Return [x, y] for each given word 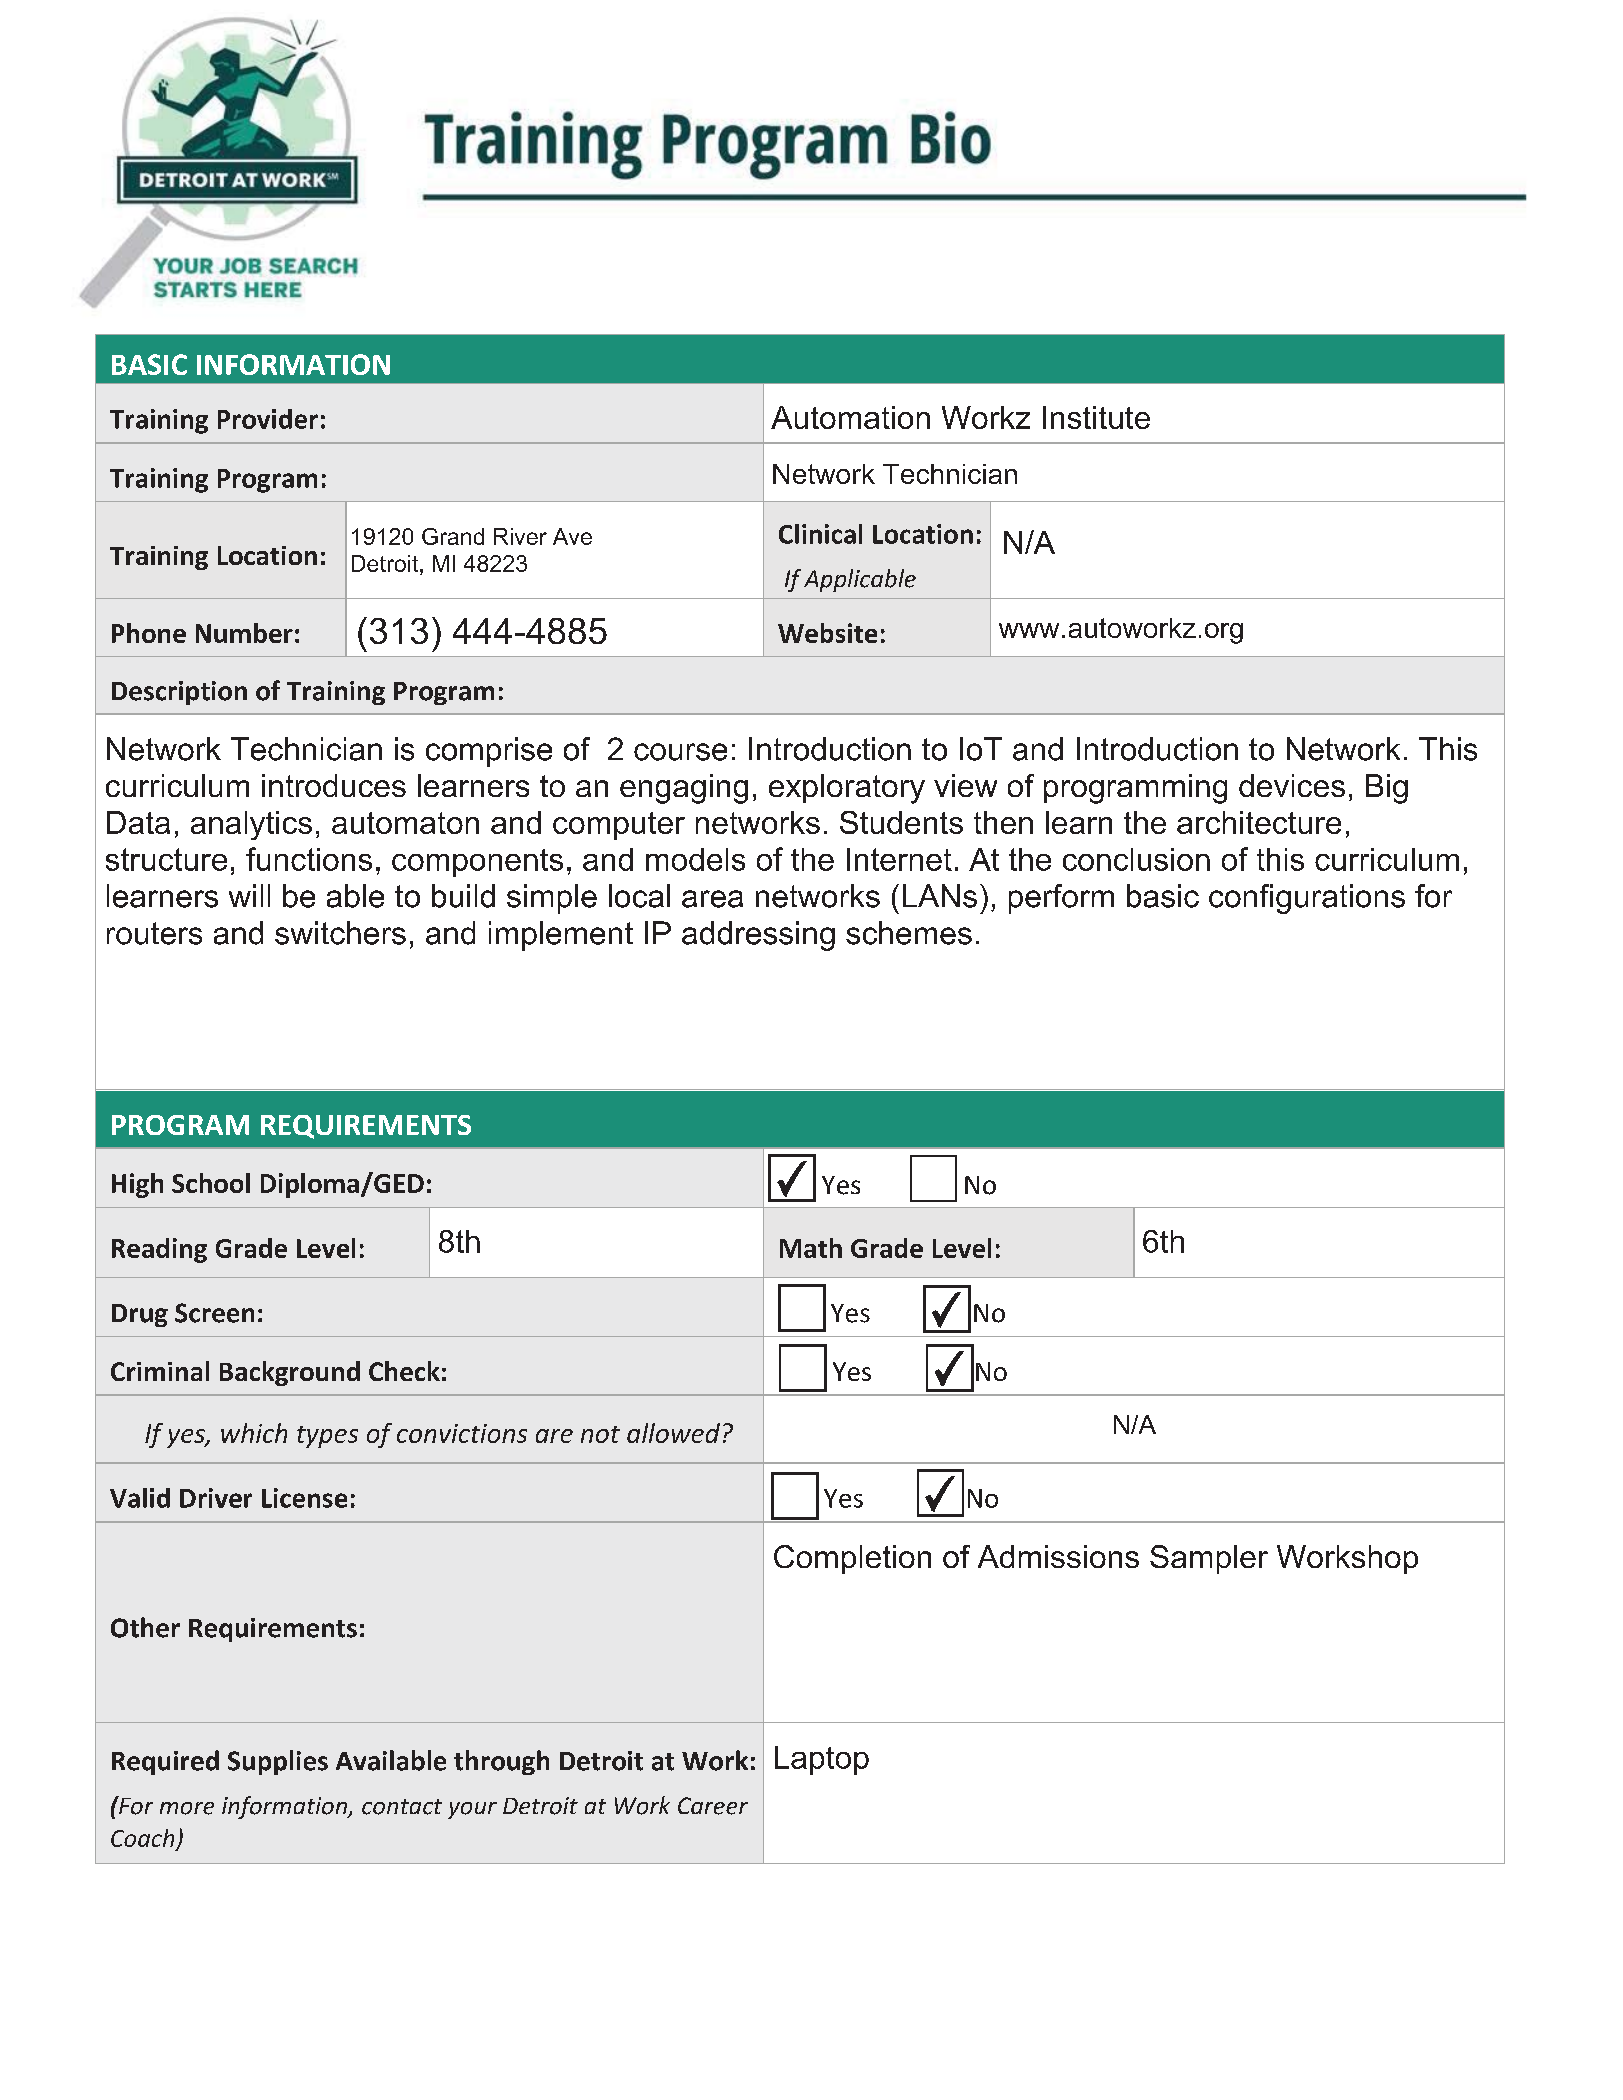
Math [811, 1248]
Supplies [278, 1762]
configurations [1307, 899]
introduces [334, 785]
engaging [684, 789]
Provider [268, 419]
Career [713, 1806]
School [211, 1183]
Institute [1096, 417]
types [327, 1437]
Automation [850, 417]
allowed [673, 1433]
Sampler [1209, 1559]
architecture [1259, 822]
